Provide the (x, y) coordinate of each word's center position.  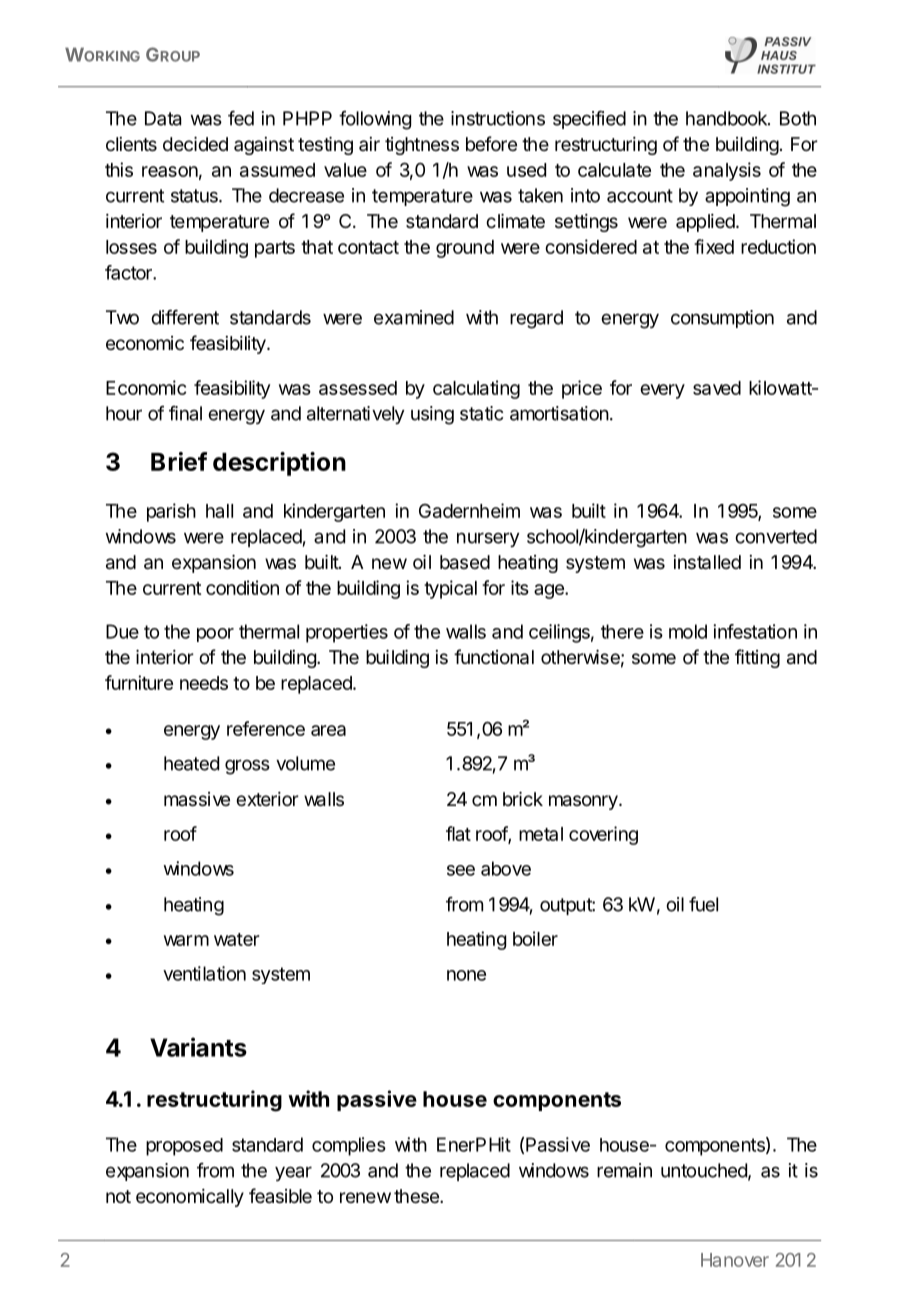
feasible (280, 1195)
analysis (727, 171)
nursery (488, 539)
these (417, 1196)
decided (195, 144)
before (491, 143)
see (461, 870)
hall (219, 511)
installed (707, 562)
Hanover (735, 1260)
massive (197, 799)
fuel (703, 904)
